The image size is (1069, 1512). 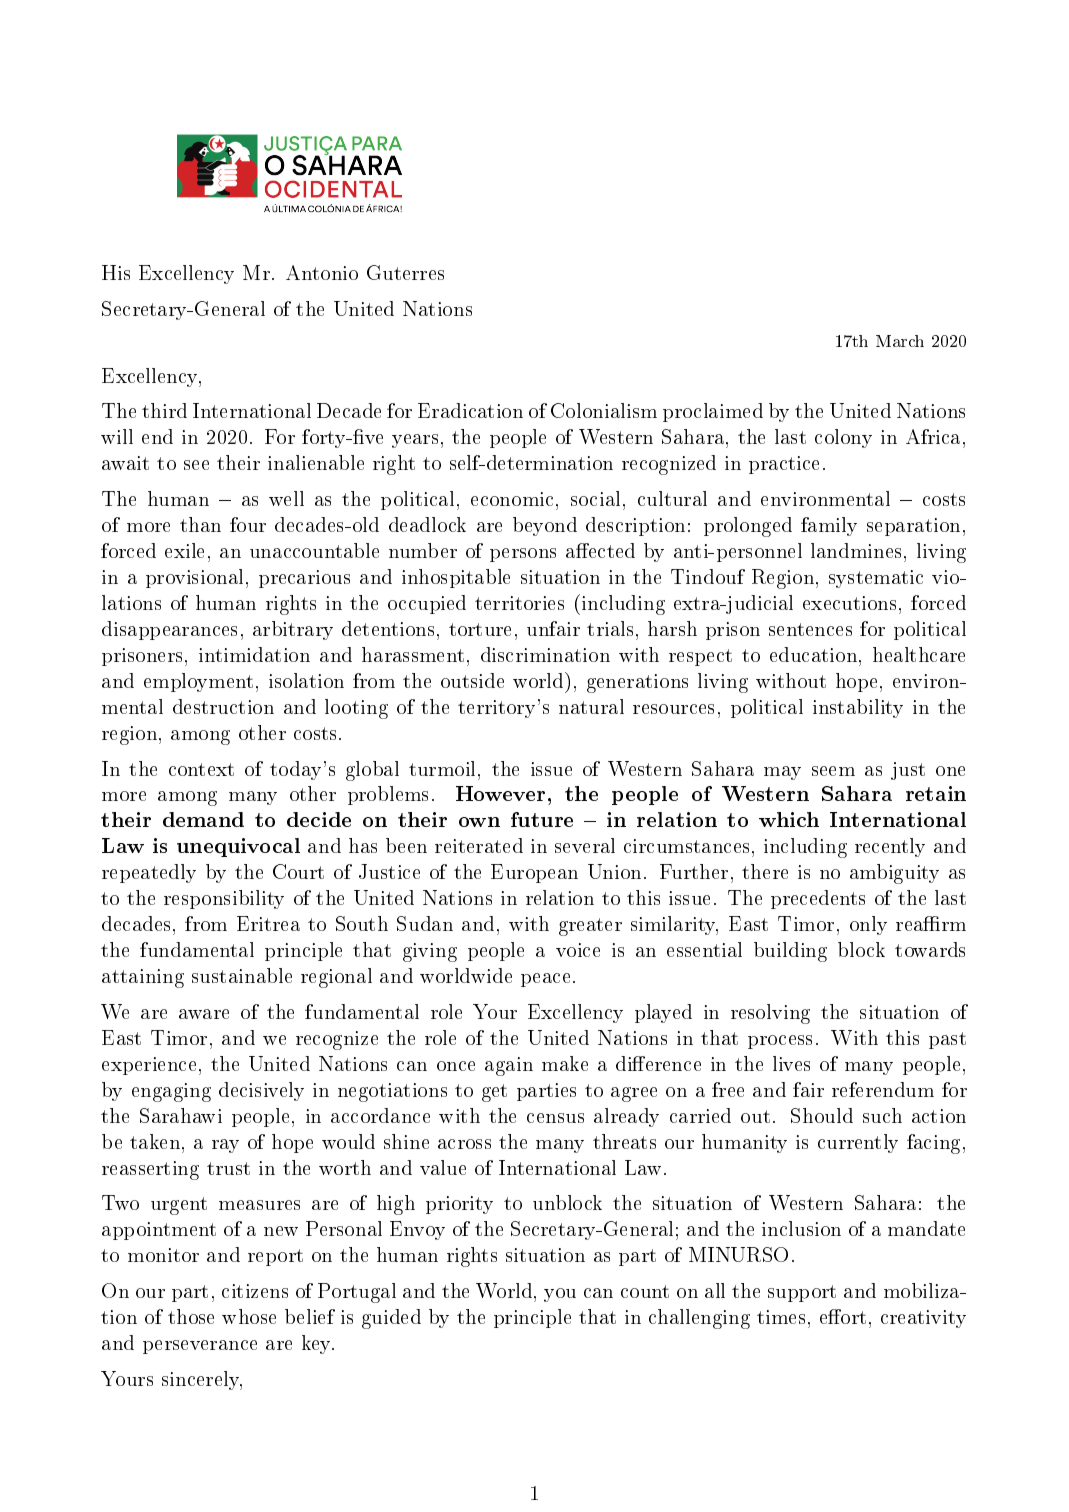 What do you see at coordinates (224, 899) in the screenshot?
I see `responsibility` at bounding box center [224, 899].
